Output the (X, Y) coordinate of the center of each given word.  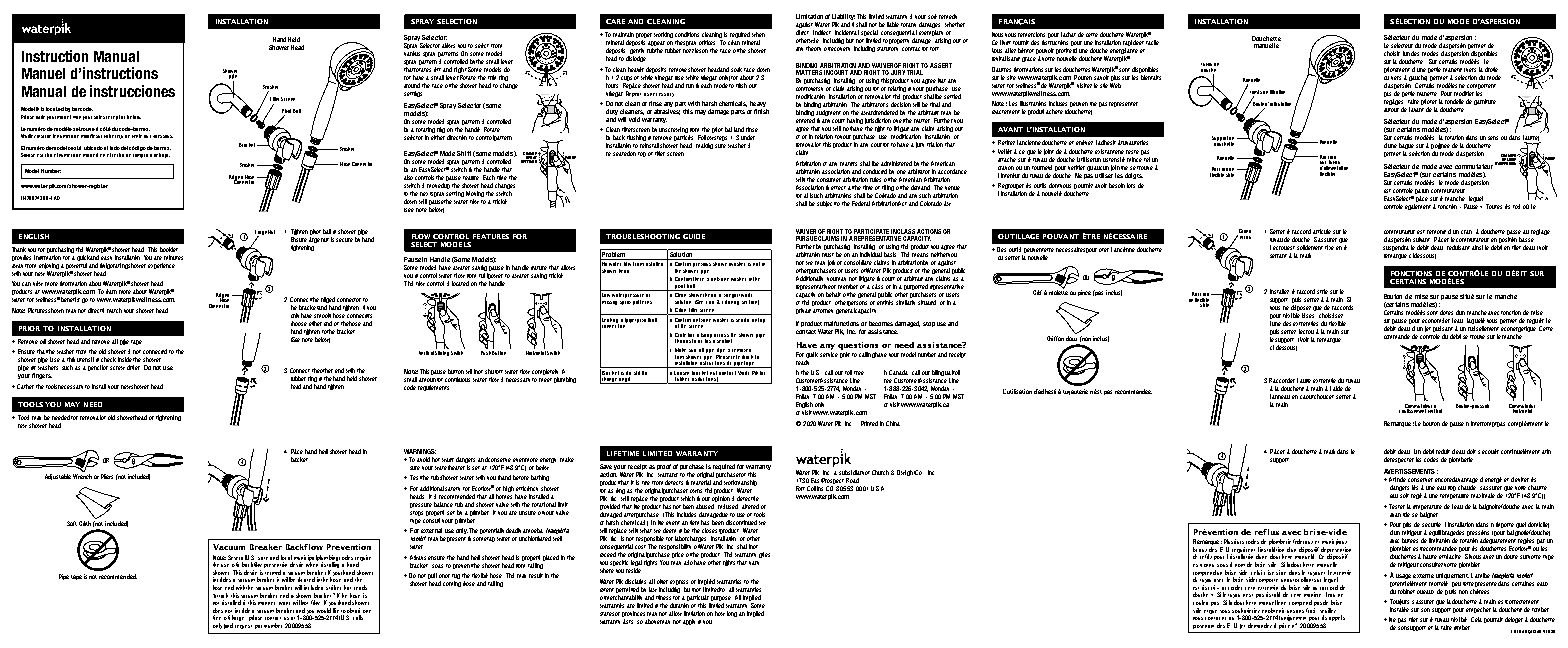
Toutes (1494, 206)
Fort (800, 488)
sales (99, 117)
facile (1152, 42)
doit (1471, 451)
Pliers (107, 476)
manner (266, 603)
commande (1397, 336)
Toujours (1399, 603)
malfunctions (841, 323)
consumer (829, 180)
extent (607, 590)
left (437, 69)
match (114, 310)
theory (813, 48)
